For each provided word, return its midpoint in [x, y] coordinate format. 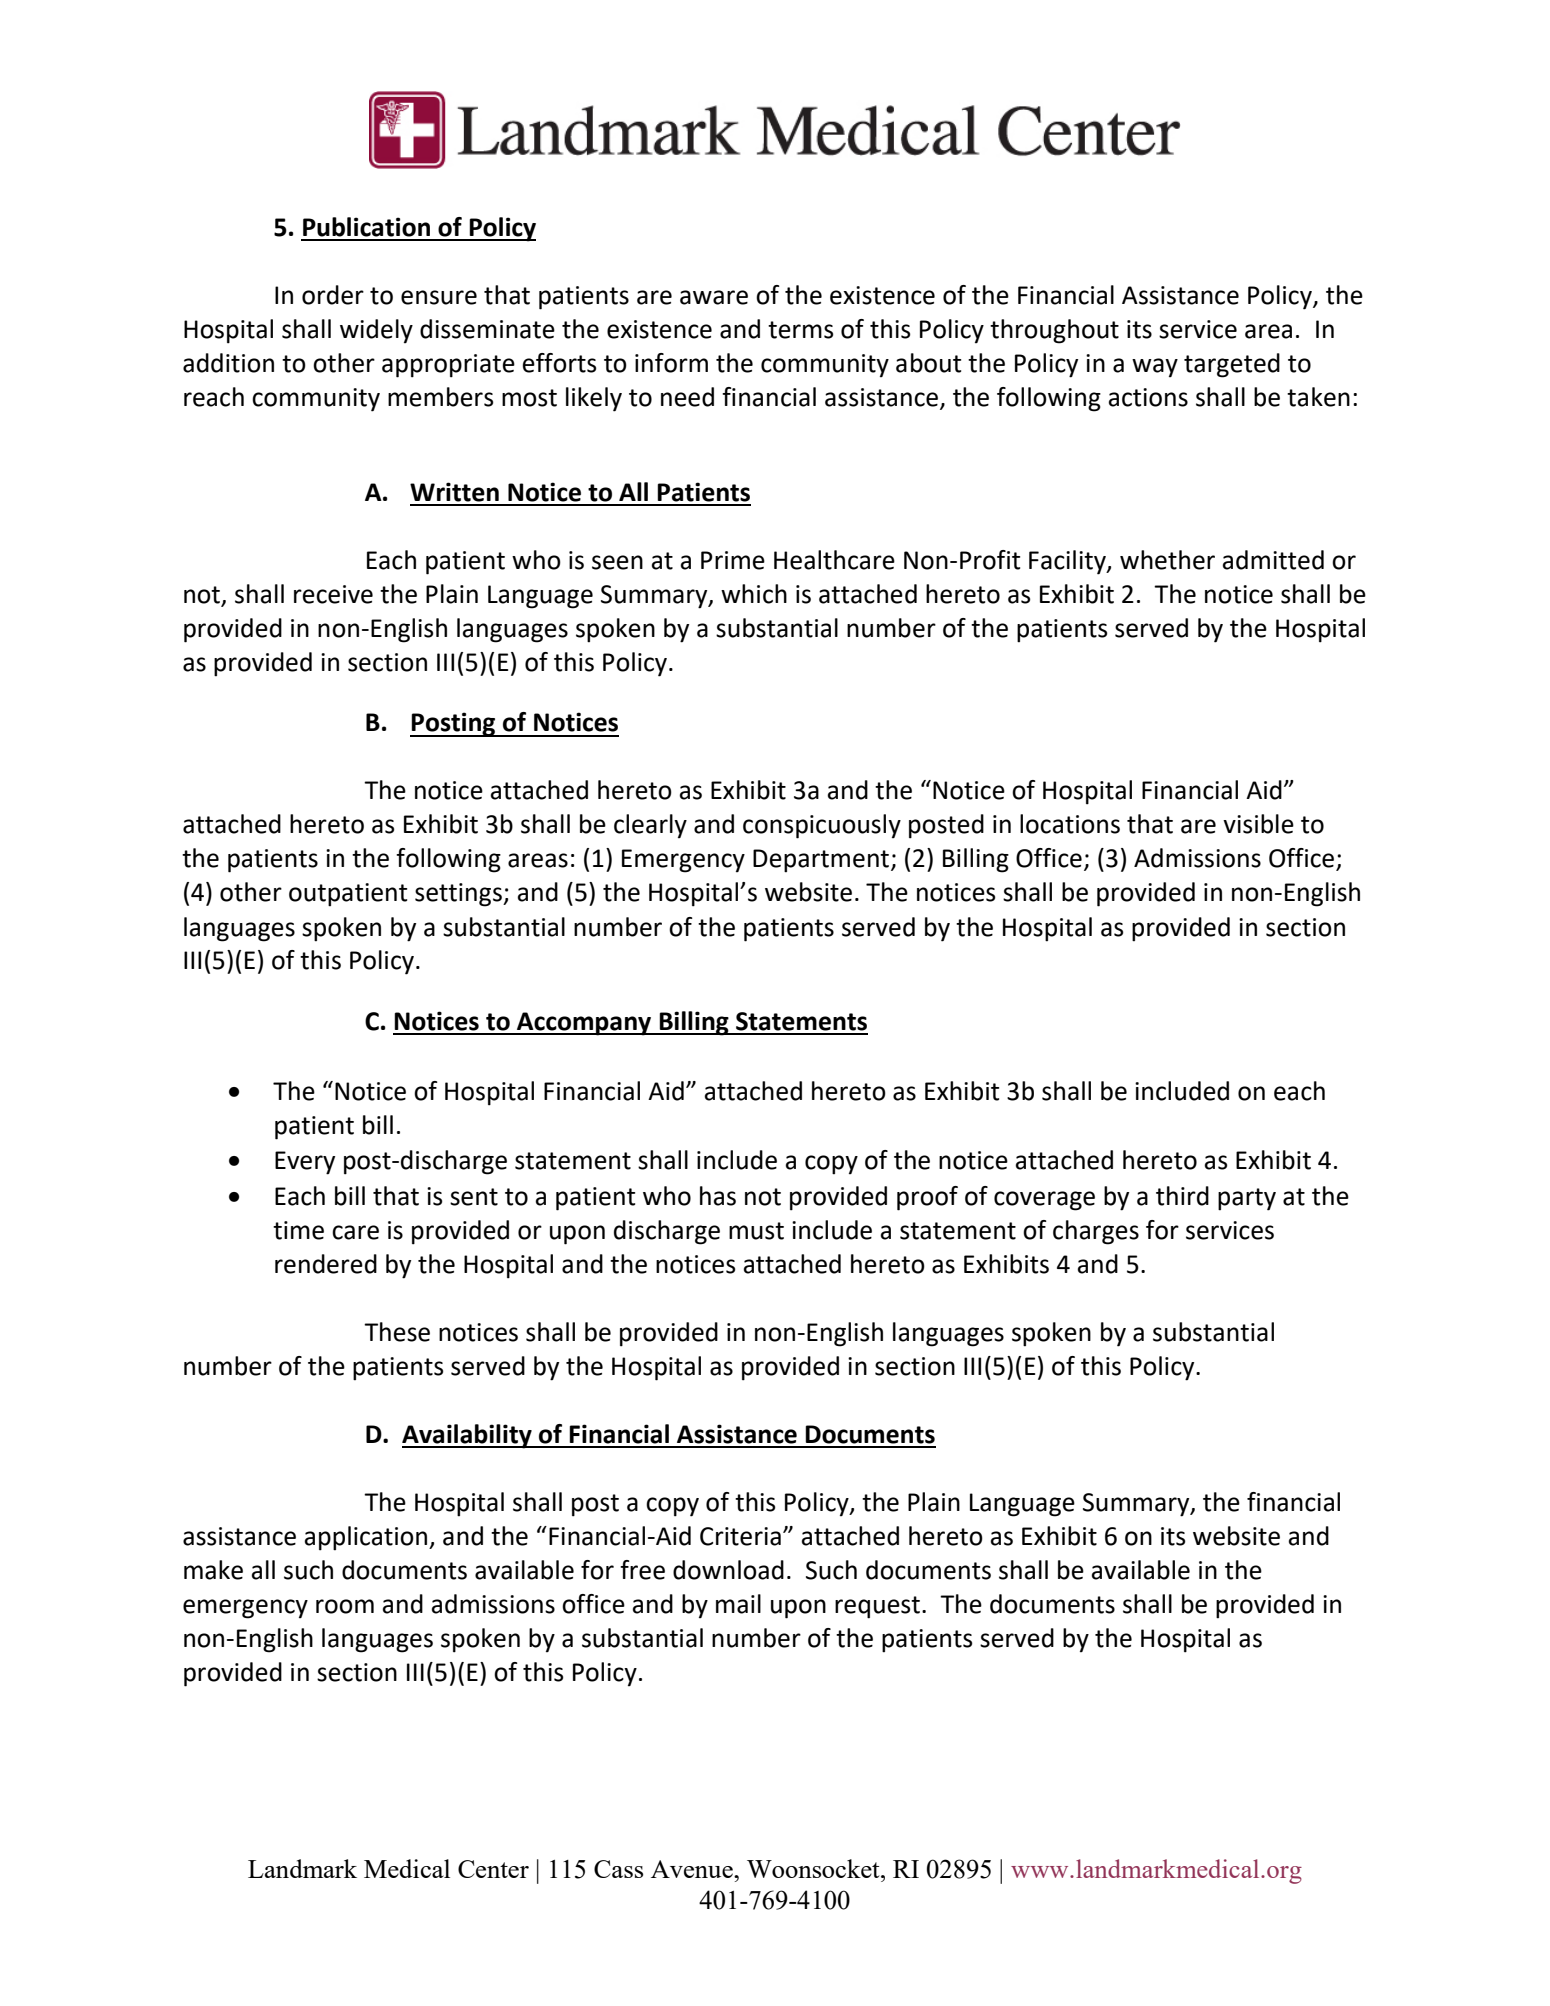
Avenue [693, 1869]
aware [714, 297]
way [1155, 367]
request [877, 1607]
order [333, 295]
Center [493, 1869]
